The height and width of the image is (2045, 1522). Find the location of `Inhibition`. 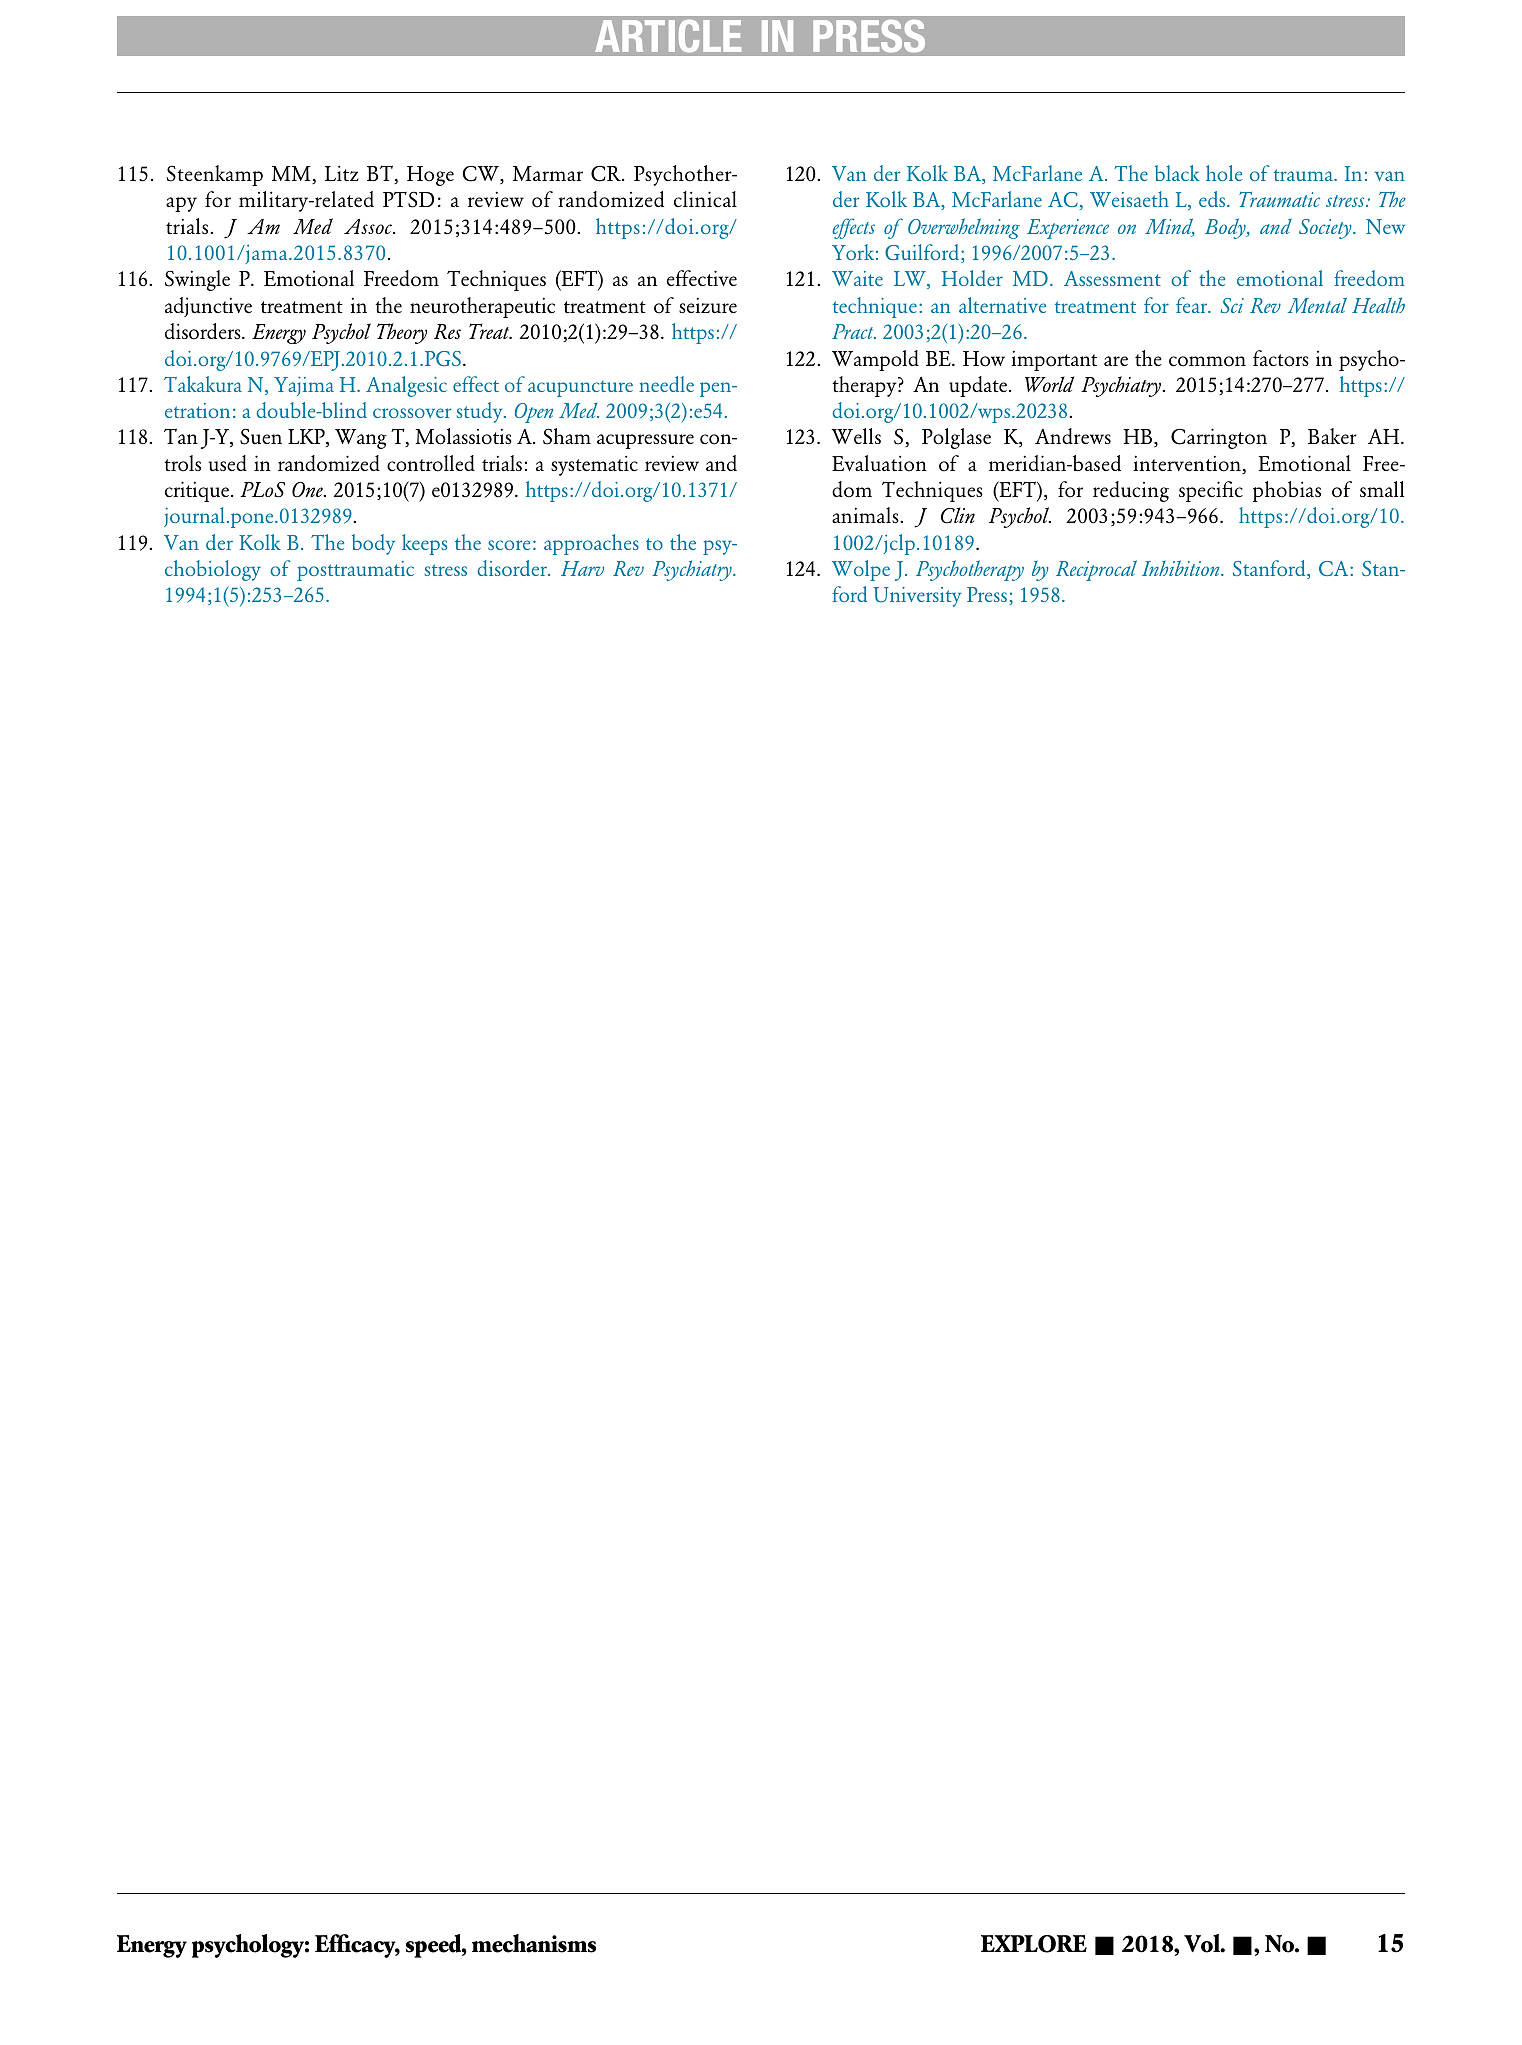

Inhibition is located at coordinates (1182, 568).
